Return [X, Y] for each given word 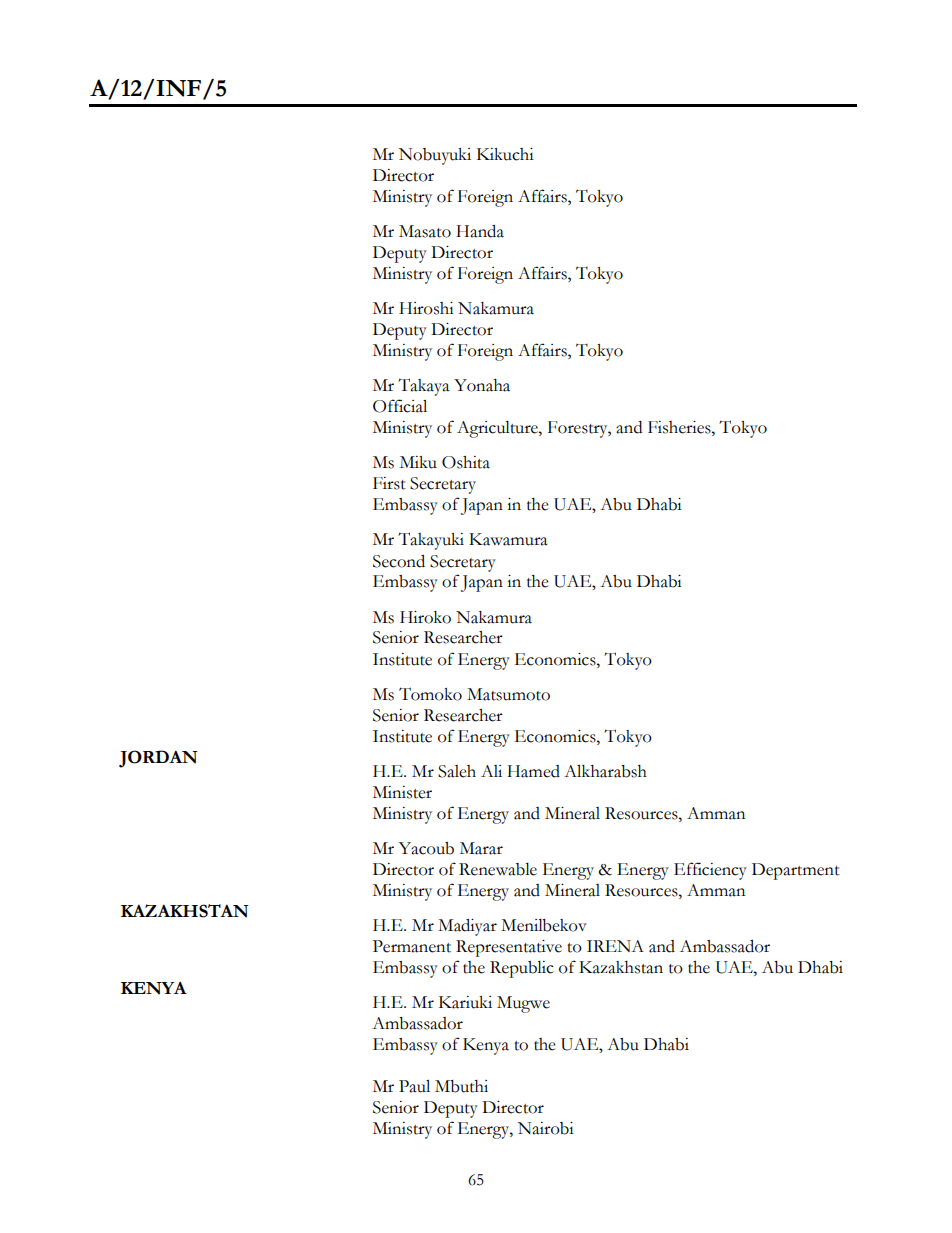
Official [400, 406]
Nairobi [546, 1128]
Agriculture [498, 429]
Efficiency [710, 871]
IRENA [615, 946]
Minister [402, 792]
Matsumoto [508, 694]
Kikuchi [505, 154]
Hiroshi [426, 308]
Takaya [424, 387]
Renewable [498, 869]
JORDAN [158, 759]
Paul [414, 1086]
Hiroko [425, 617]
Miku [418, 462]
